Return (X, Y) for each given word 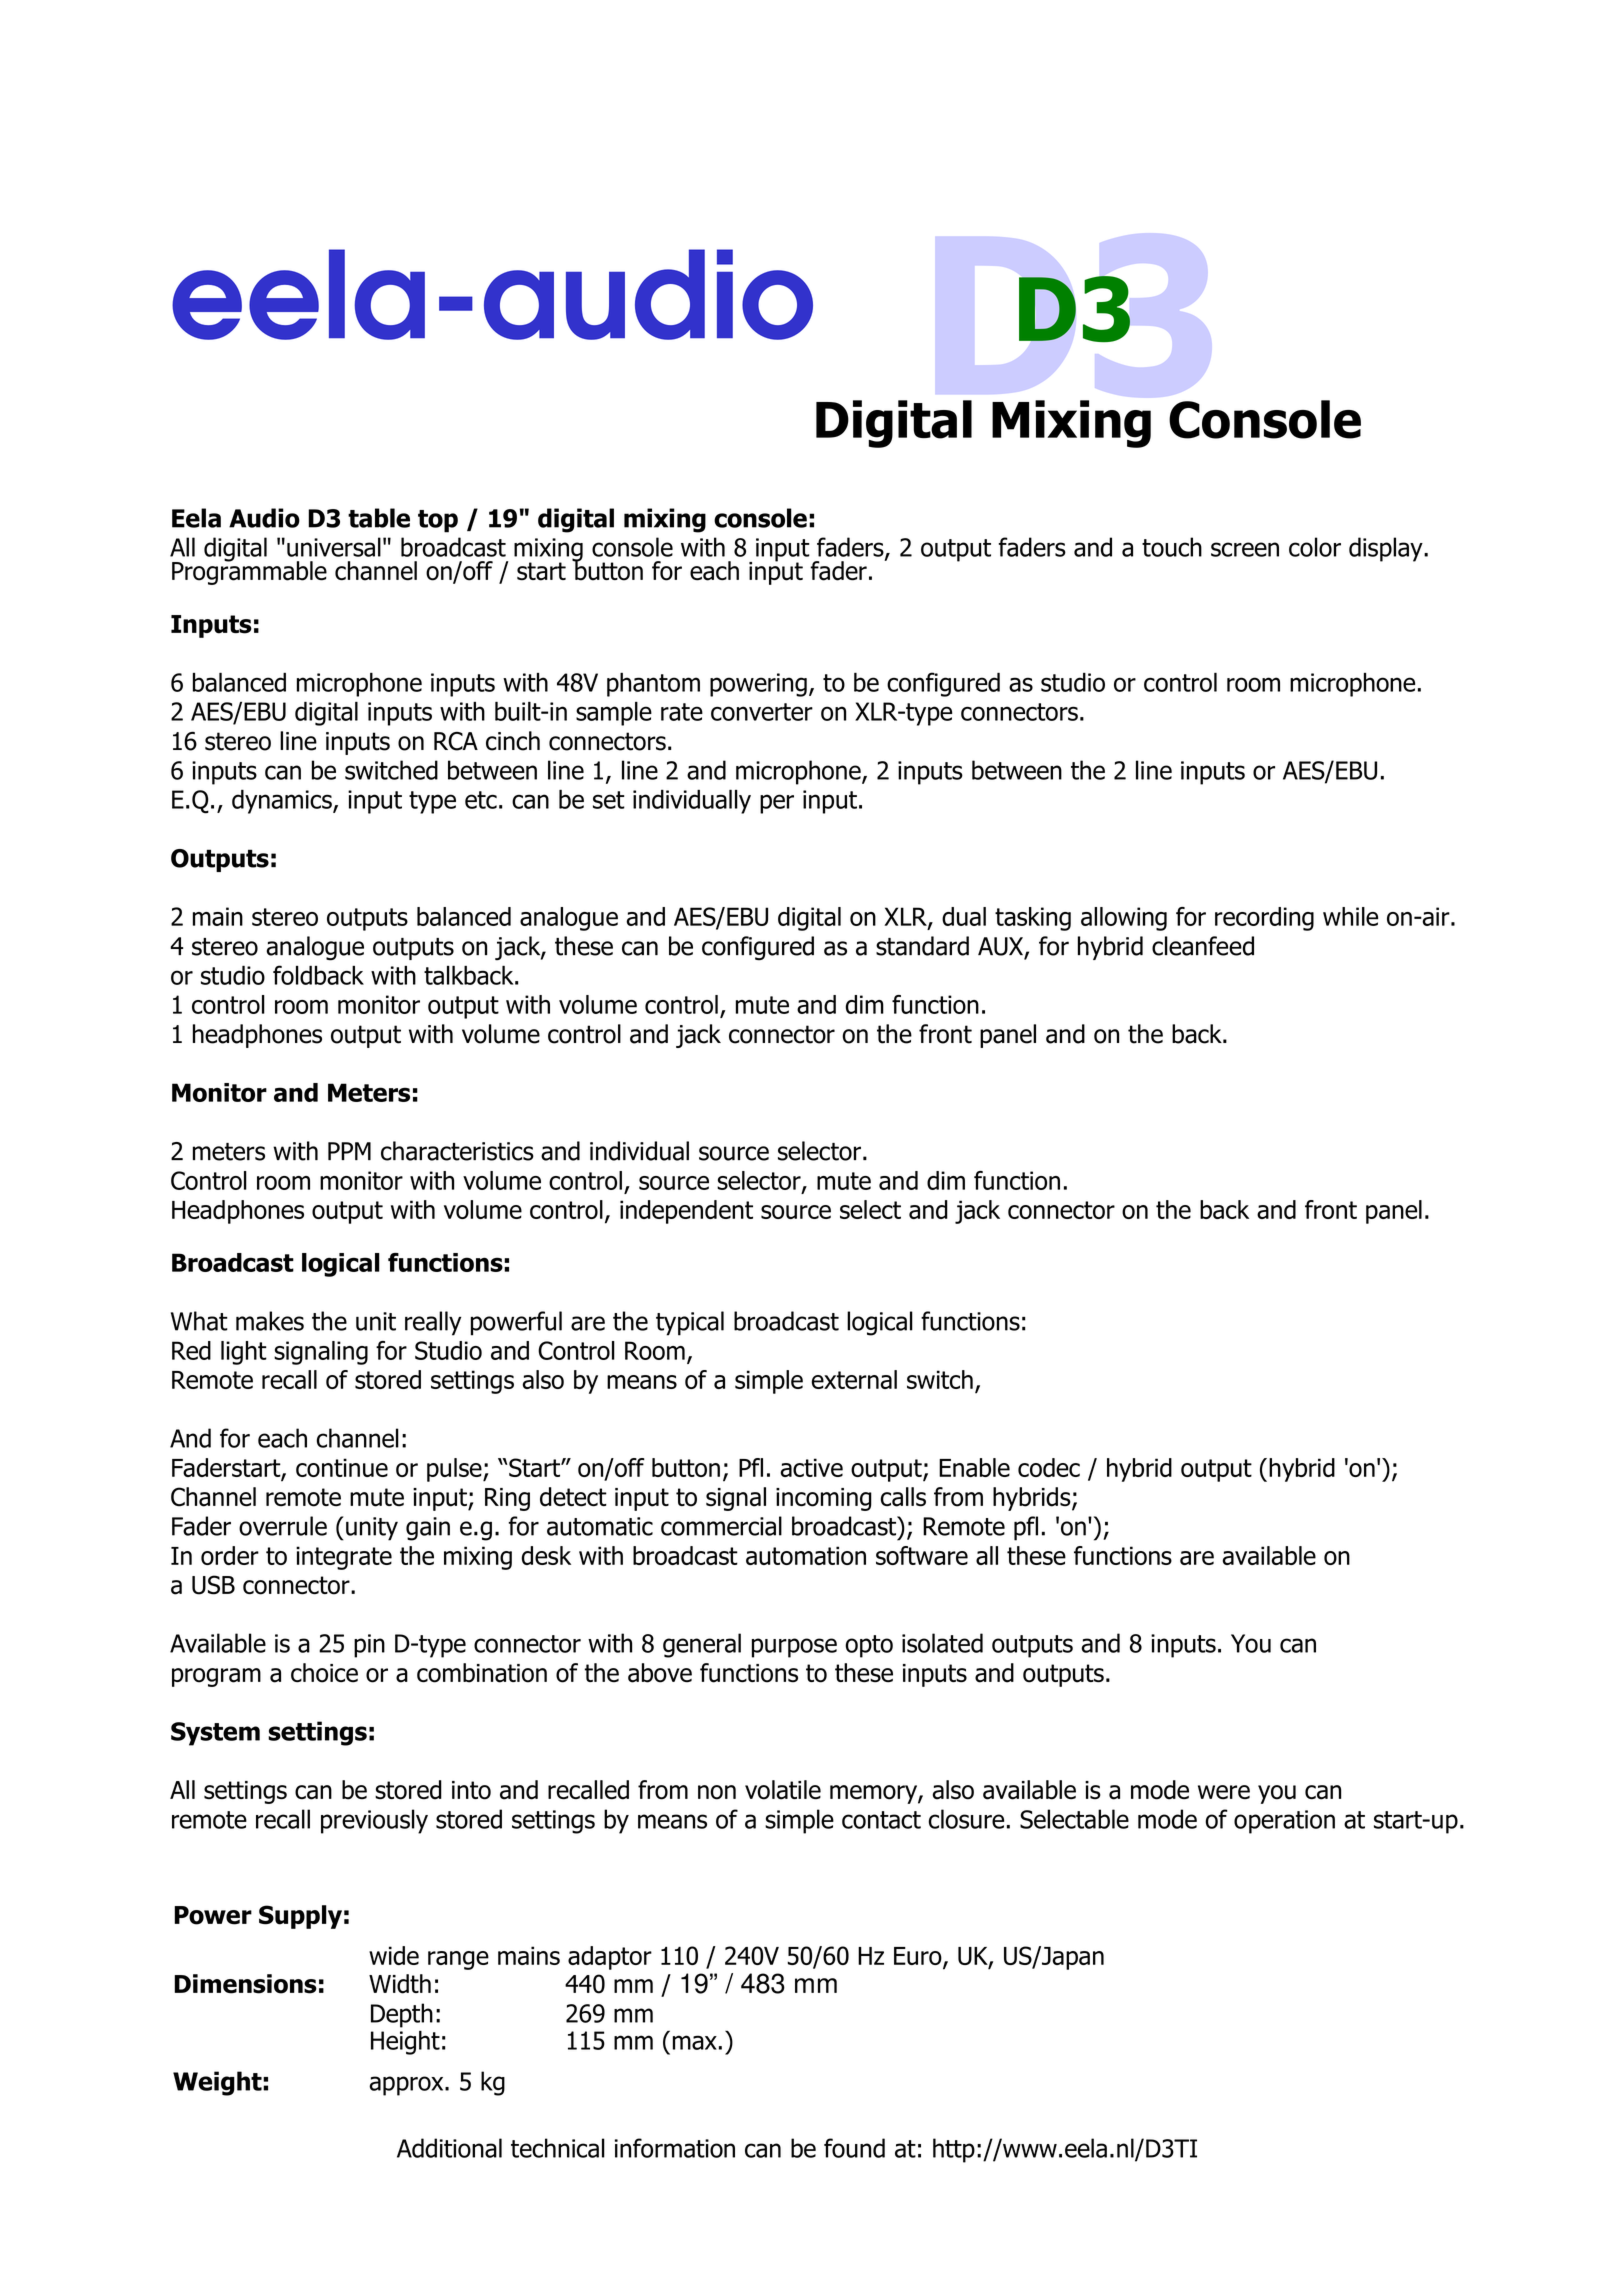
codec (1049, 1467)
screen (1245, 549)
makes (270, 1321)
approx (407, 2086)
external (854, 1379)
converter (762, 712)
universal (334, 547)
